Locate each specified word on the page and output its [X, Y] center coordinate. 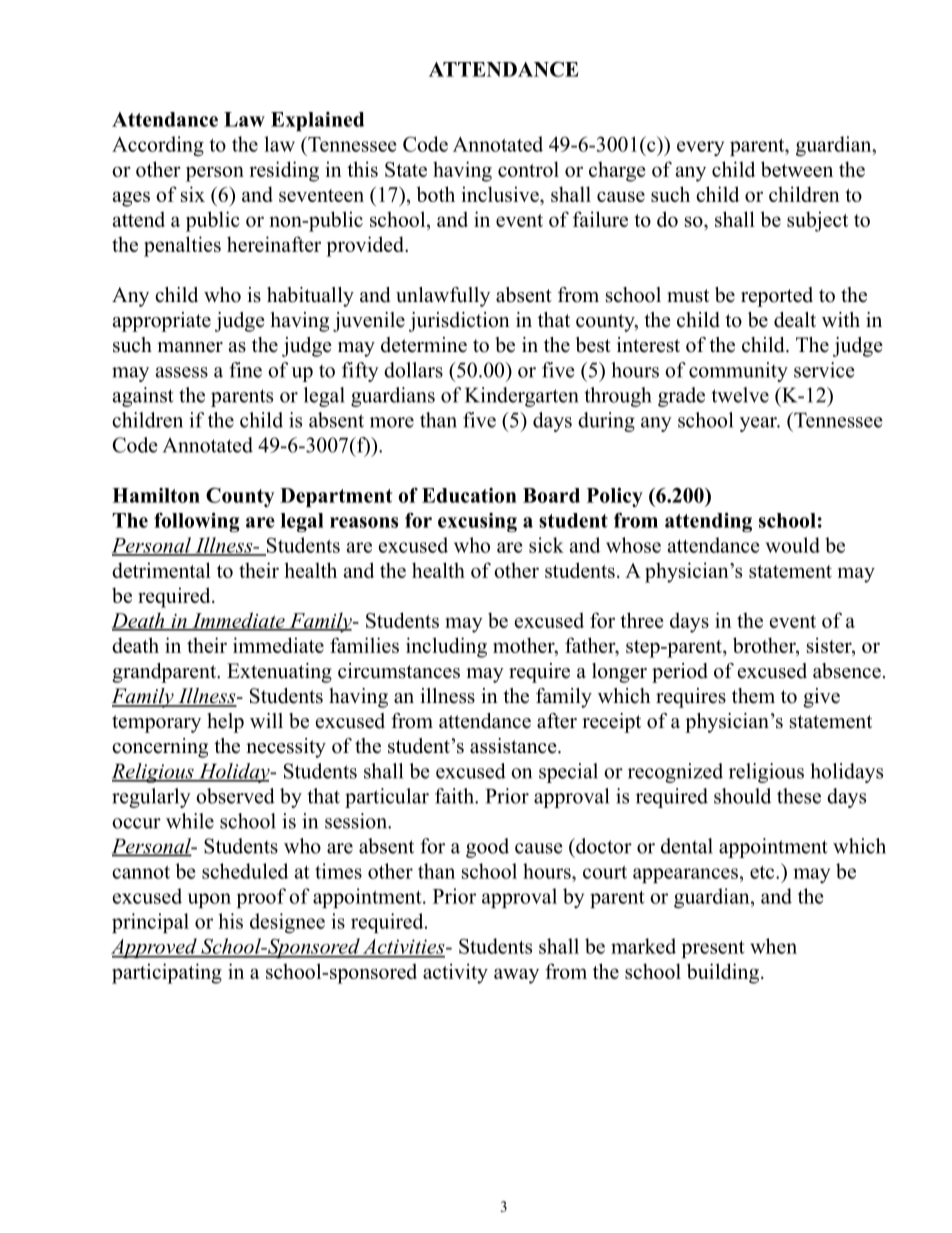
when [773, 946]
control [528, 169]
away [516, 976]
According [158, 146]
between [797, 169]
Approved [155, 948]
